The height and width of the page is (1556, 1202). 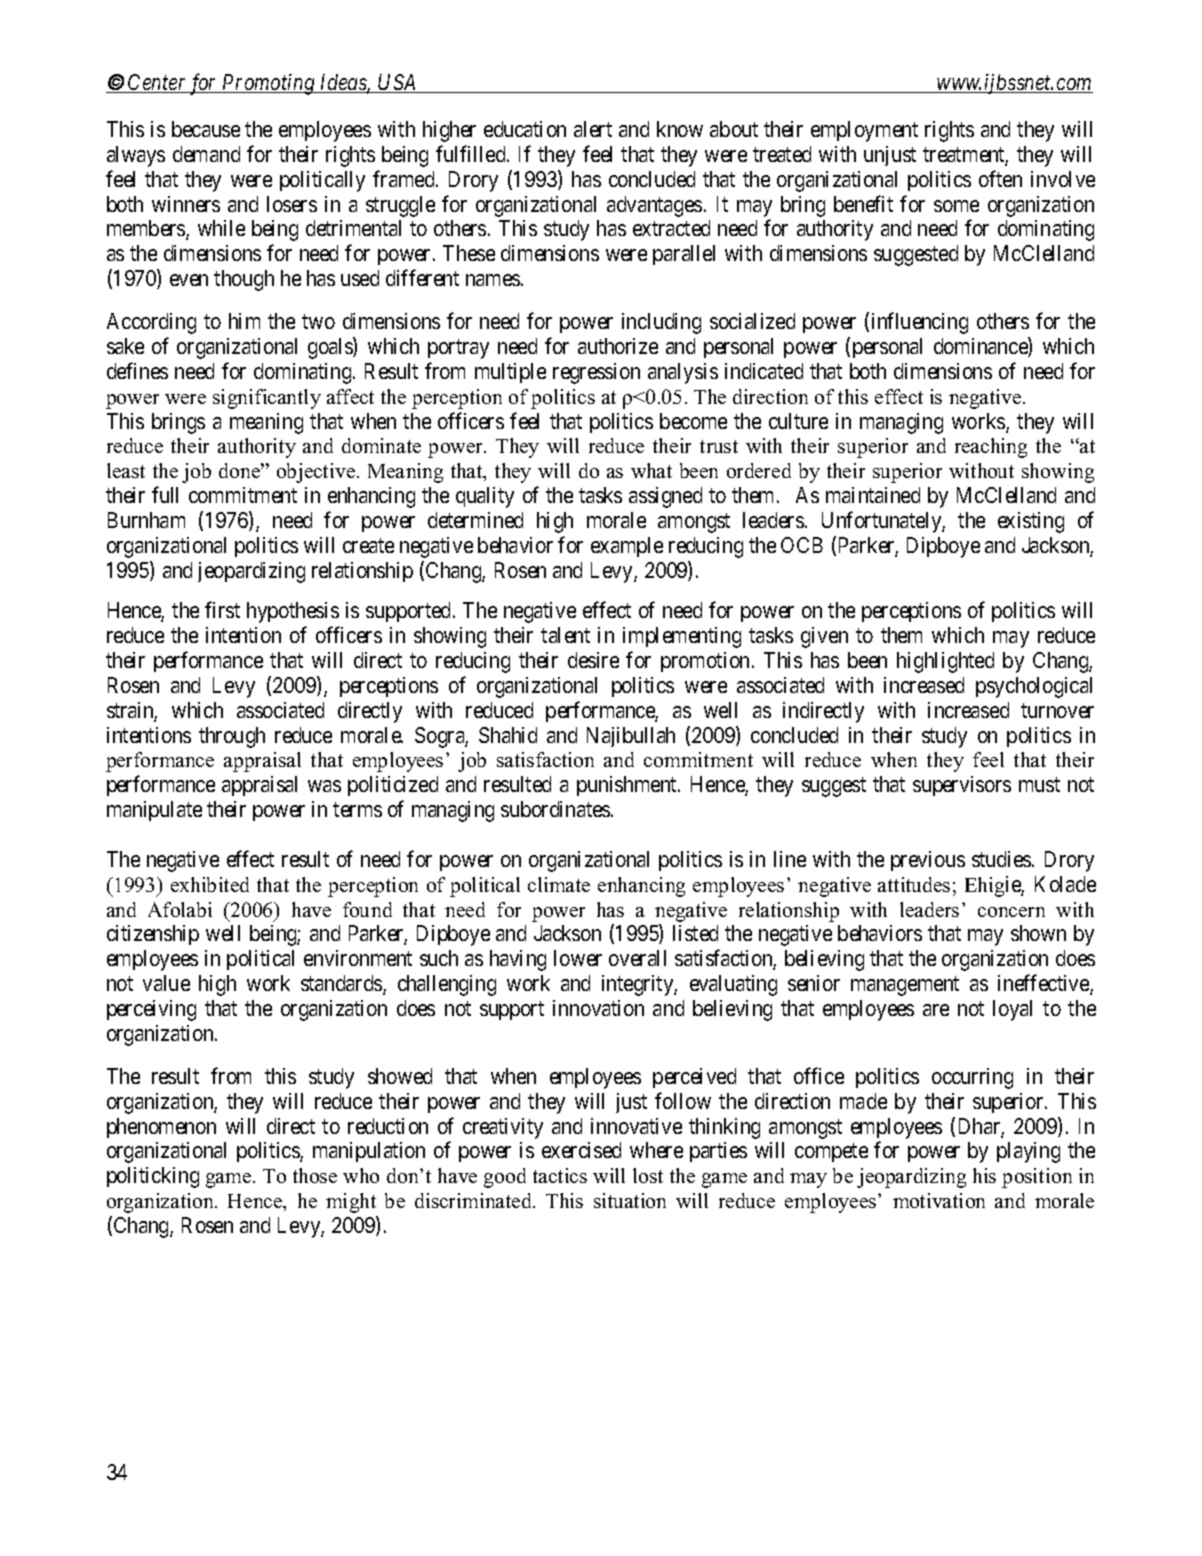 What do you see at coordinates (581, 1150) in the page?
I see `exercised` at bounding box center [581, 1150].
